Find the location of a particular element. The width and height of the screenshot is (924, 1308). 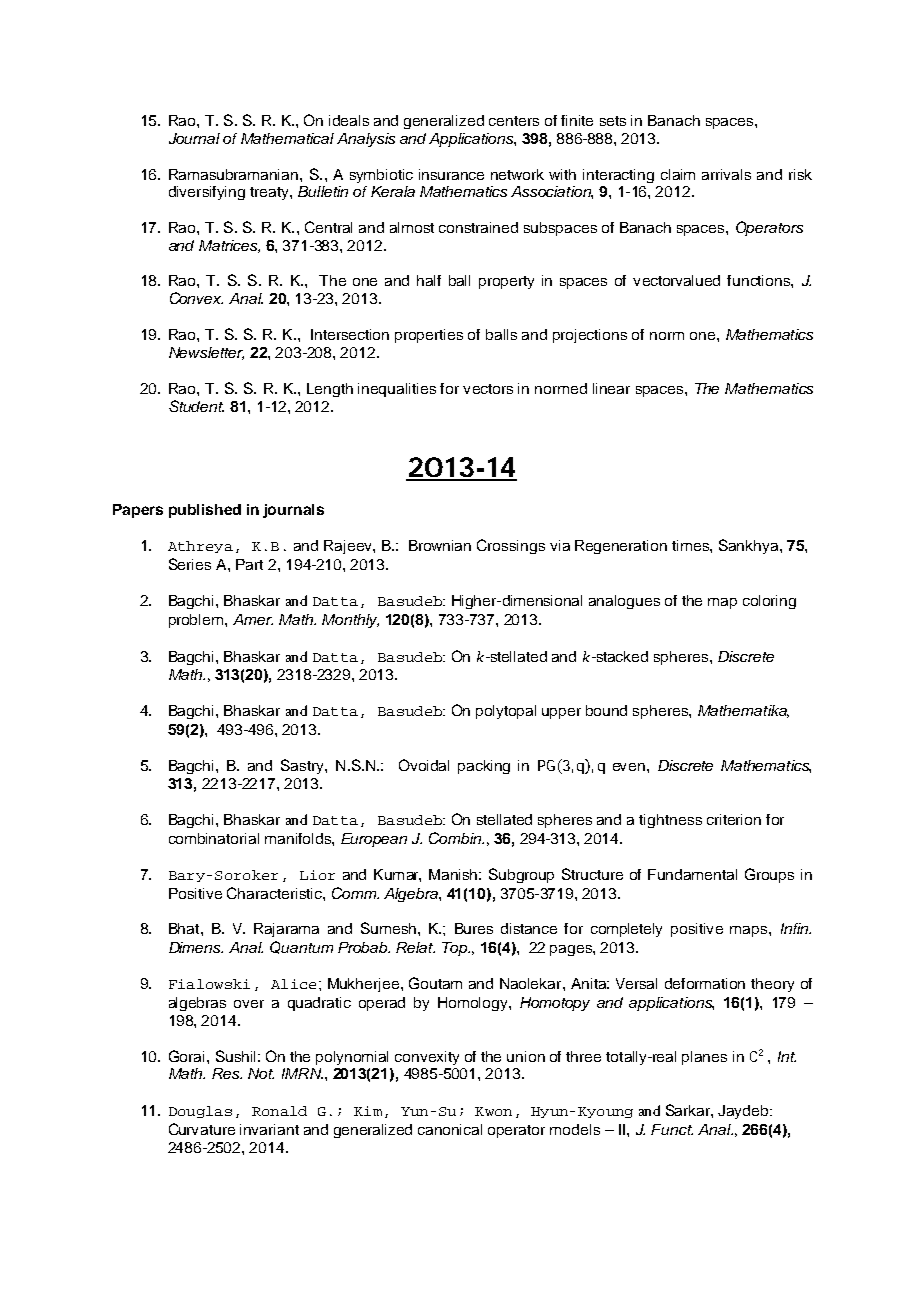

arrivals is located at coordinates (726, 174).
